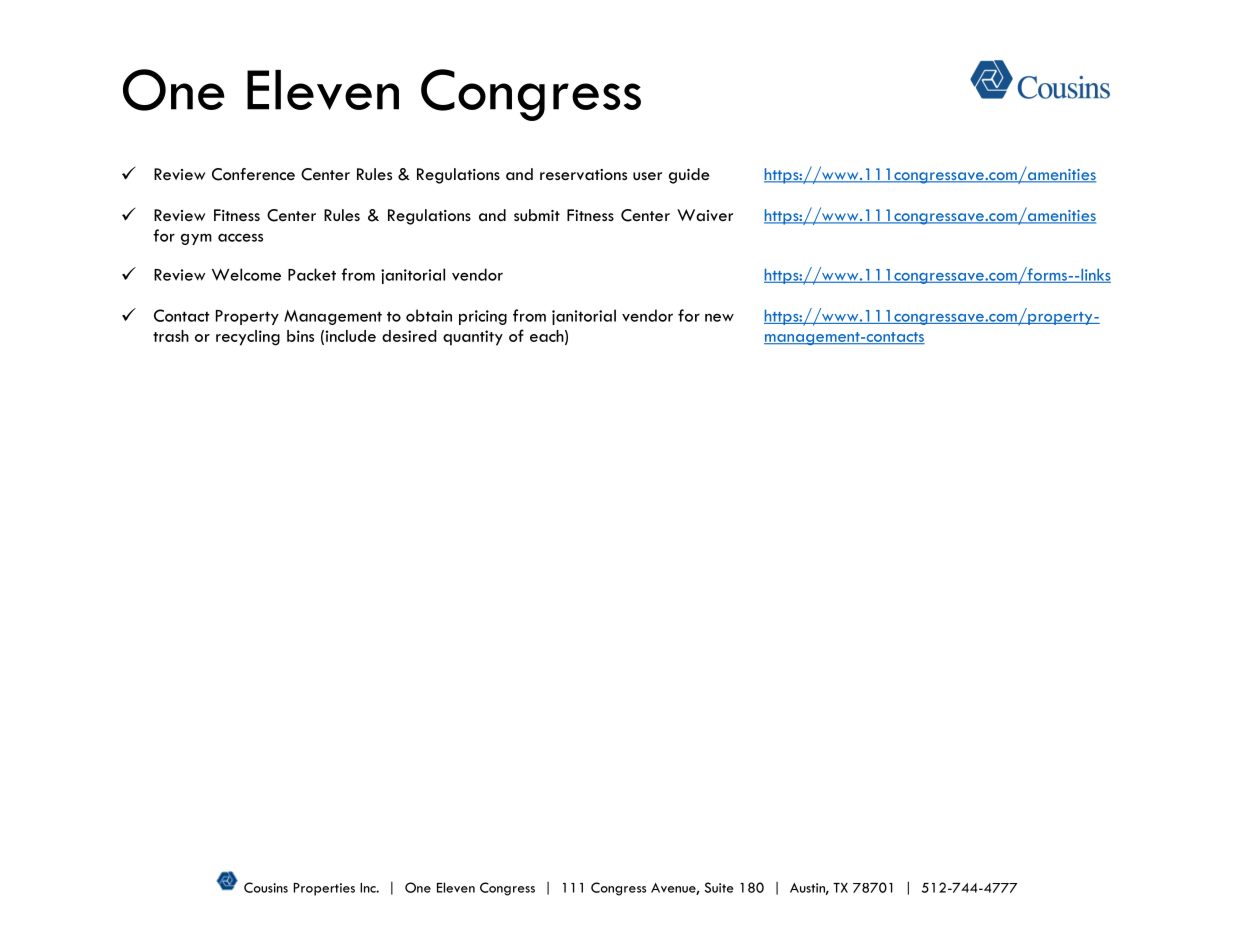 This document has width=1233, height=952. What do you see at coordinates (300, 336) in the document?
I see `bins` at bounding box center [300, 336].
